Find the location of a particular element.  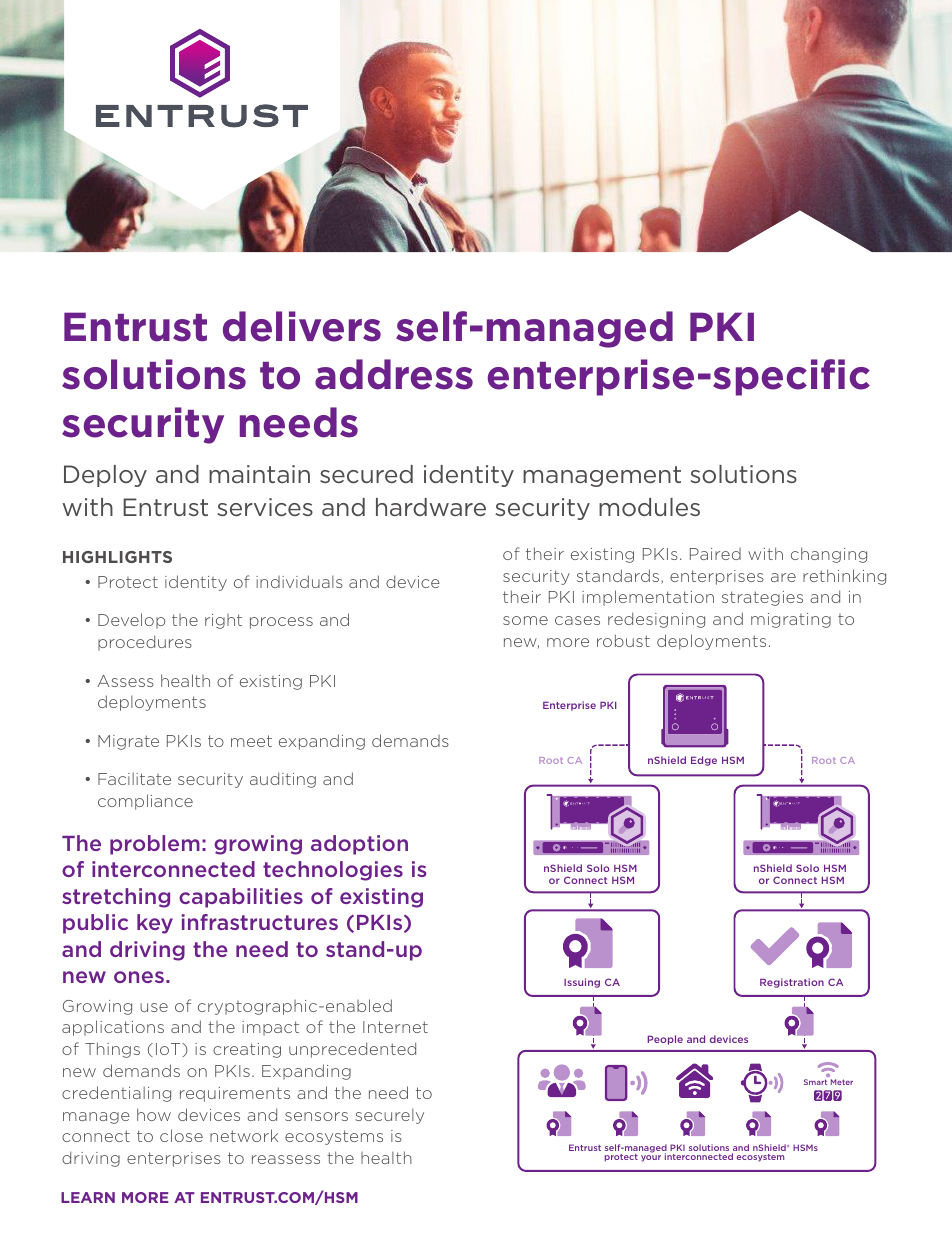

modules is located at coordinates (649, 507).
